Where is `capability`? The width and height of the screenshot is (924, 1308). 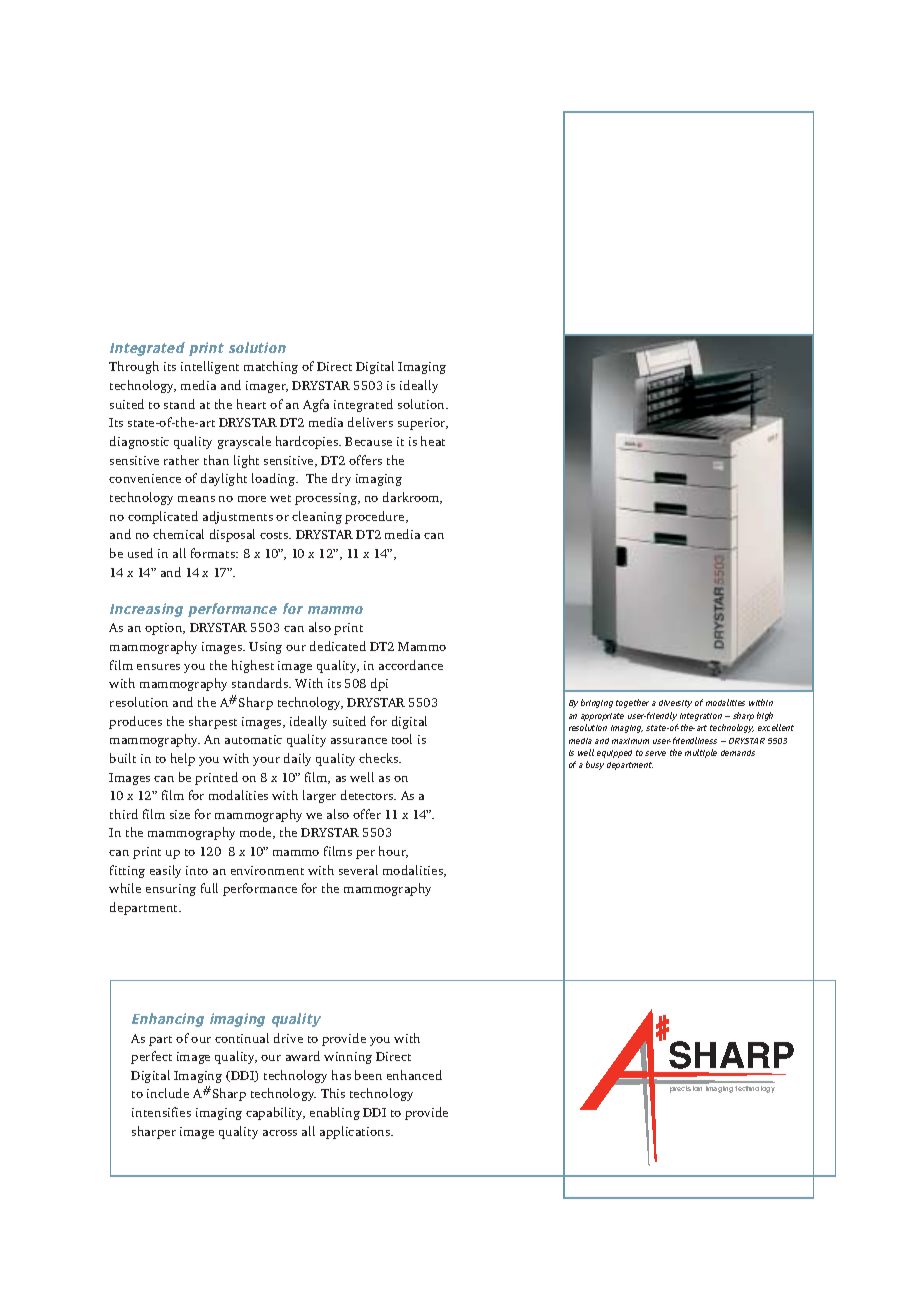
capability is located at coordinates (275, 1113).
